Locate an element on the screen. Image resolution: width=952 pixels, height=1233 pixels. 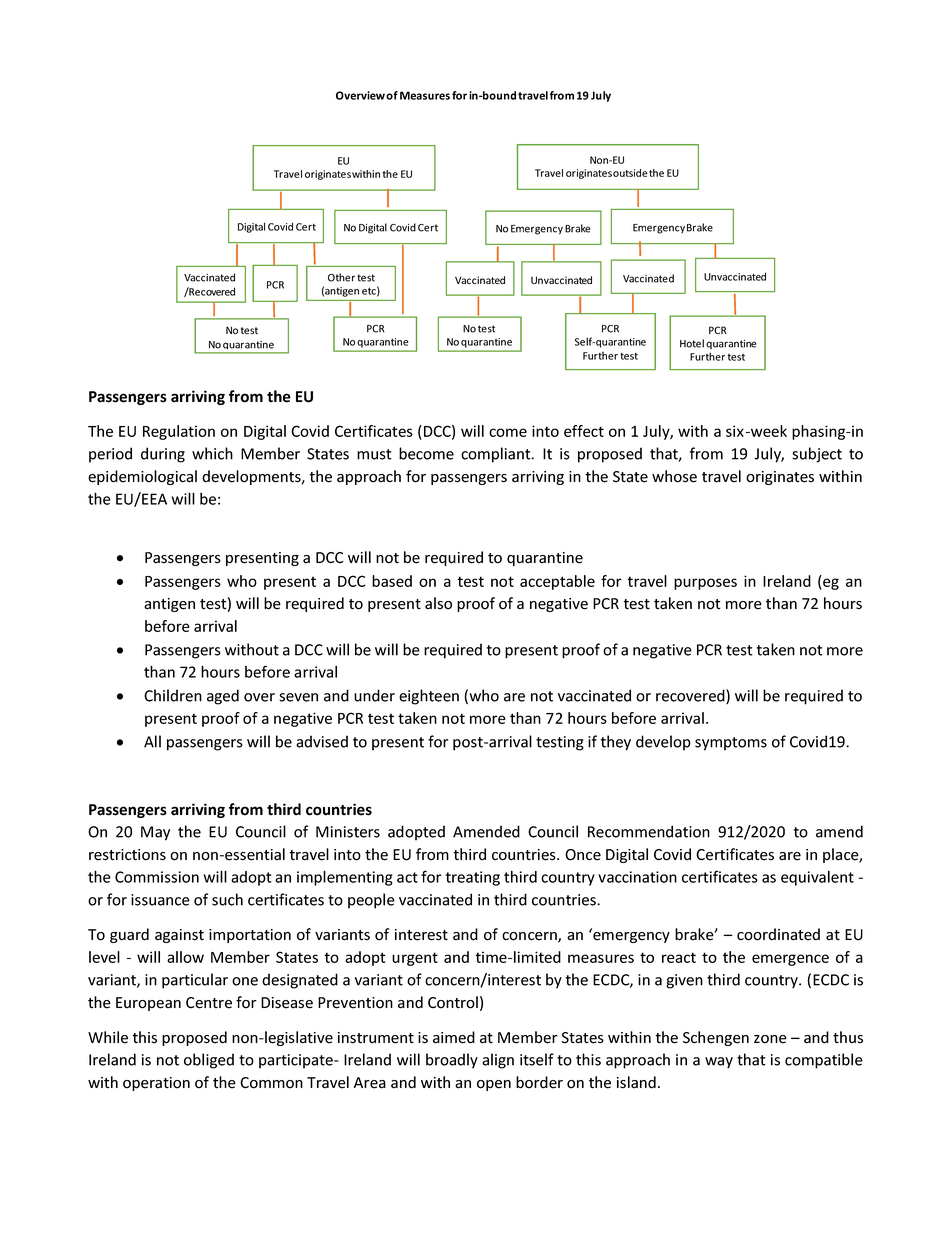
obliged is located at coordinates (209, 1061).
